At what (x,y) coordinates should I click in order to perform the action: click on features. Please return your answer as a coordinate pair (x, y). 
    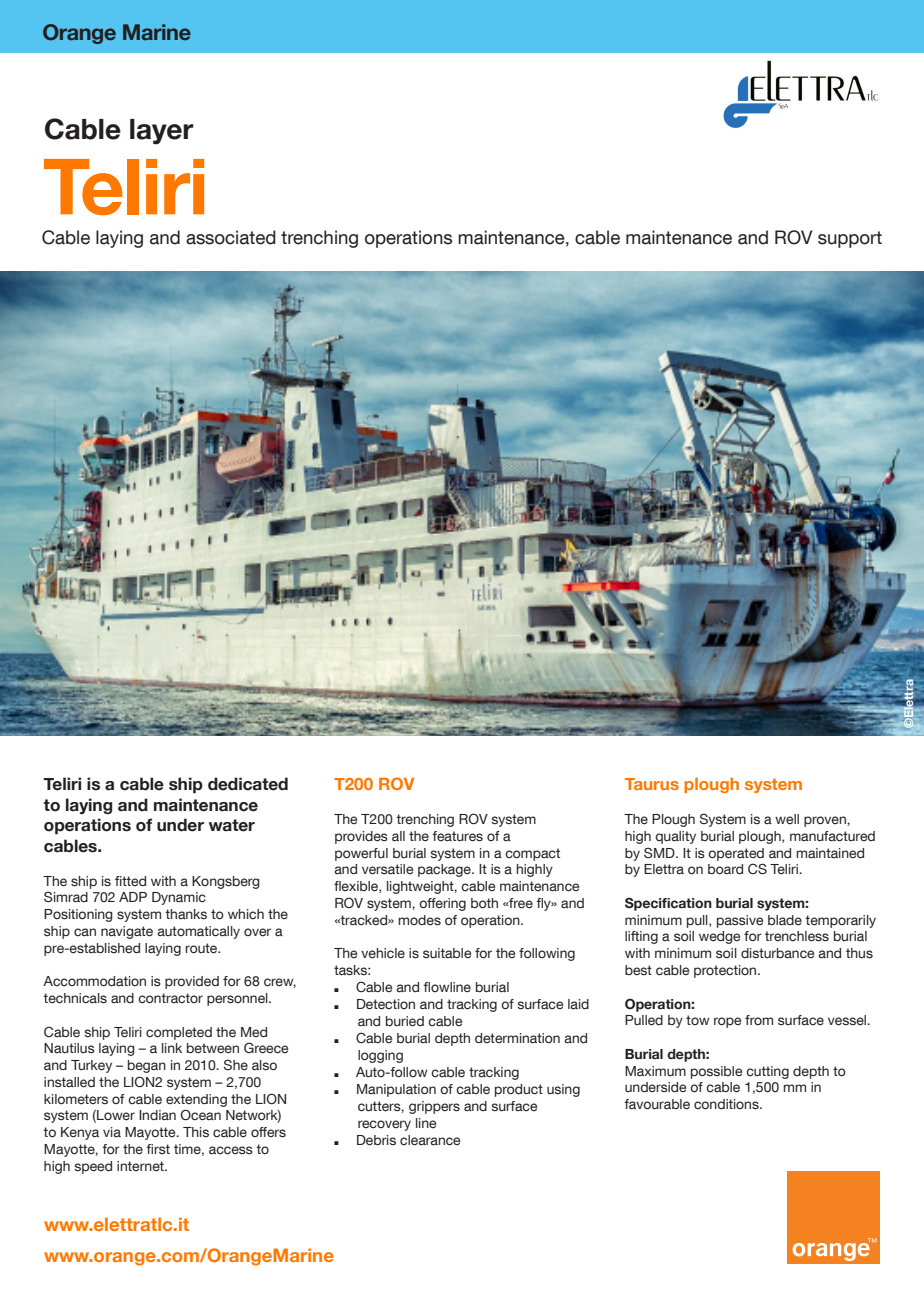
    Looking at the image, I should click on (457, 836).
